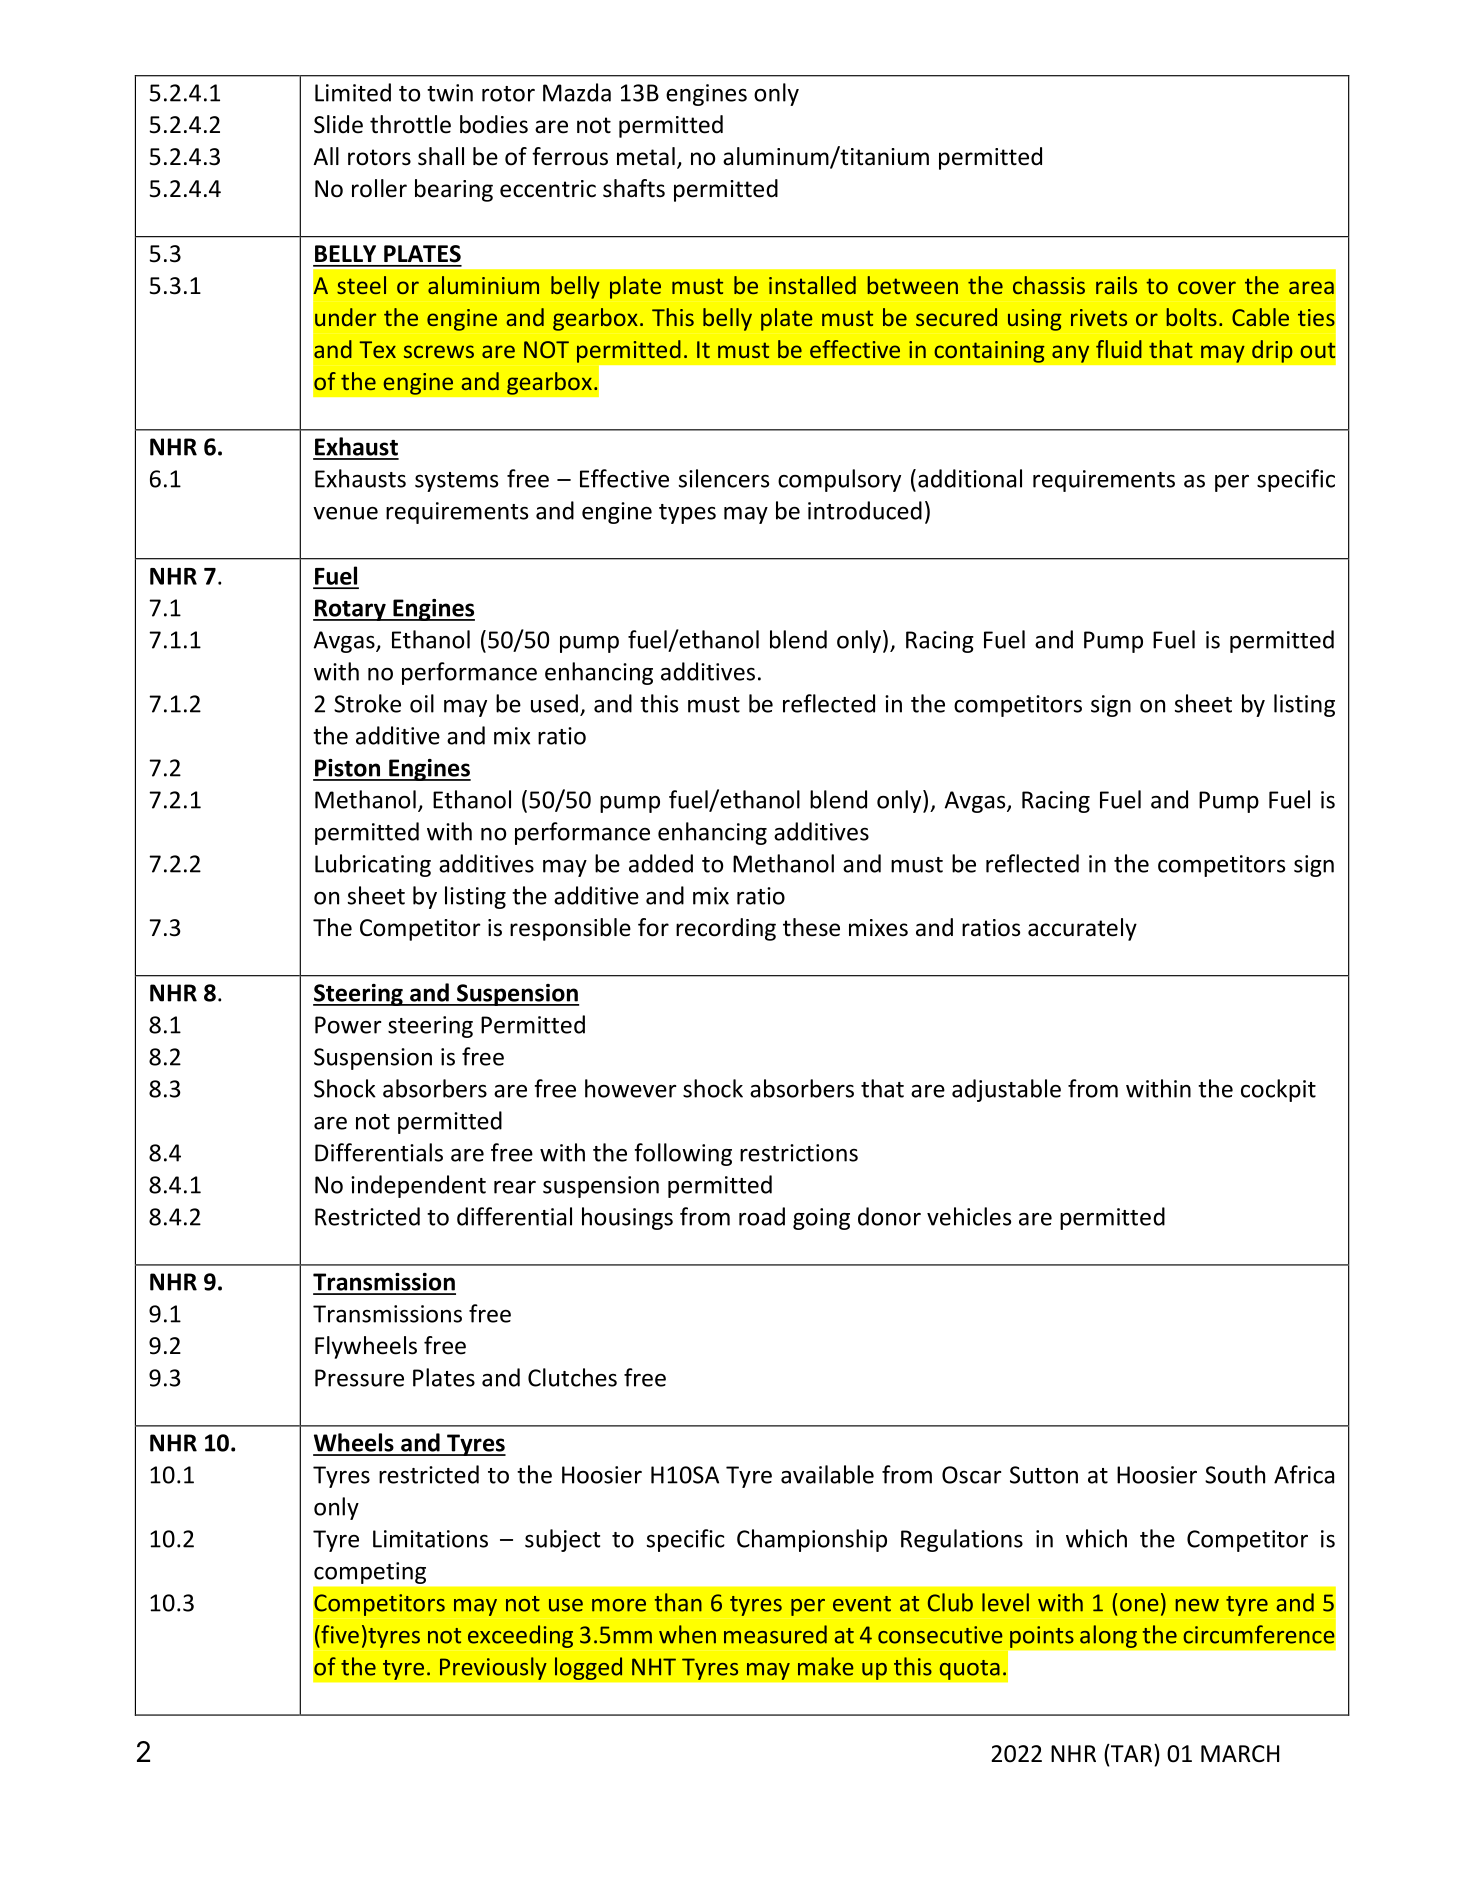 This screenshot has width=1457, height=1886. I want to click on Previously, so click(493, 1668).
